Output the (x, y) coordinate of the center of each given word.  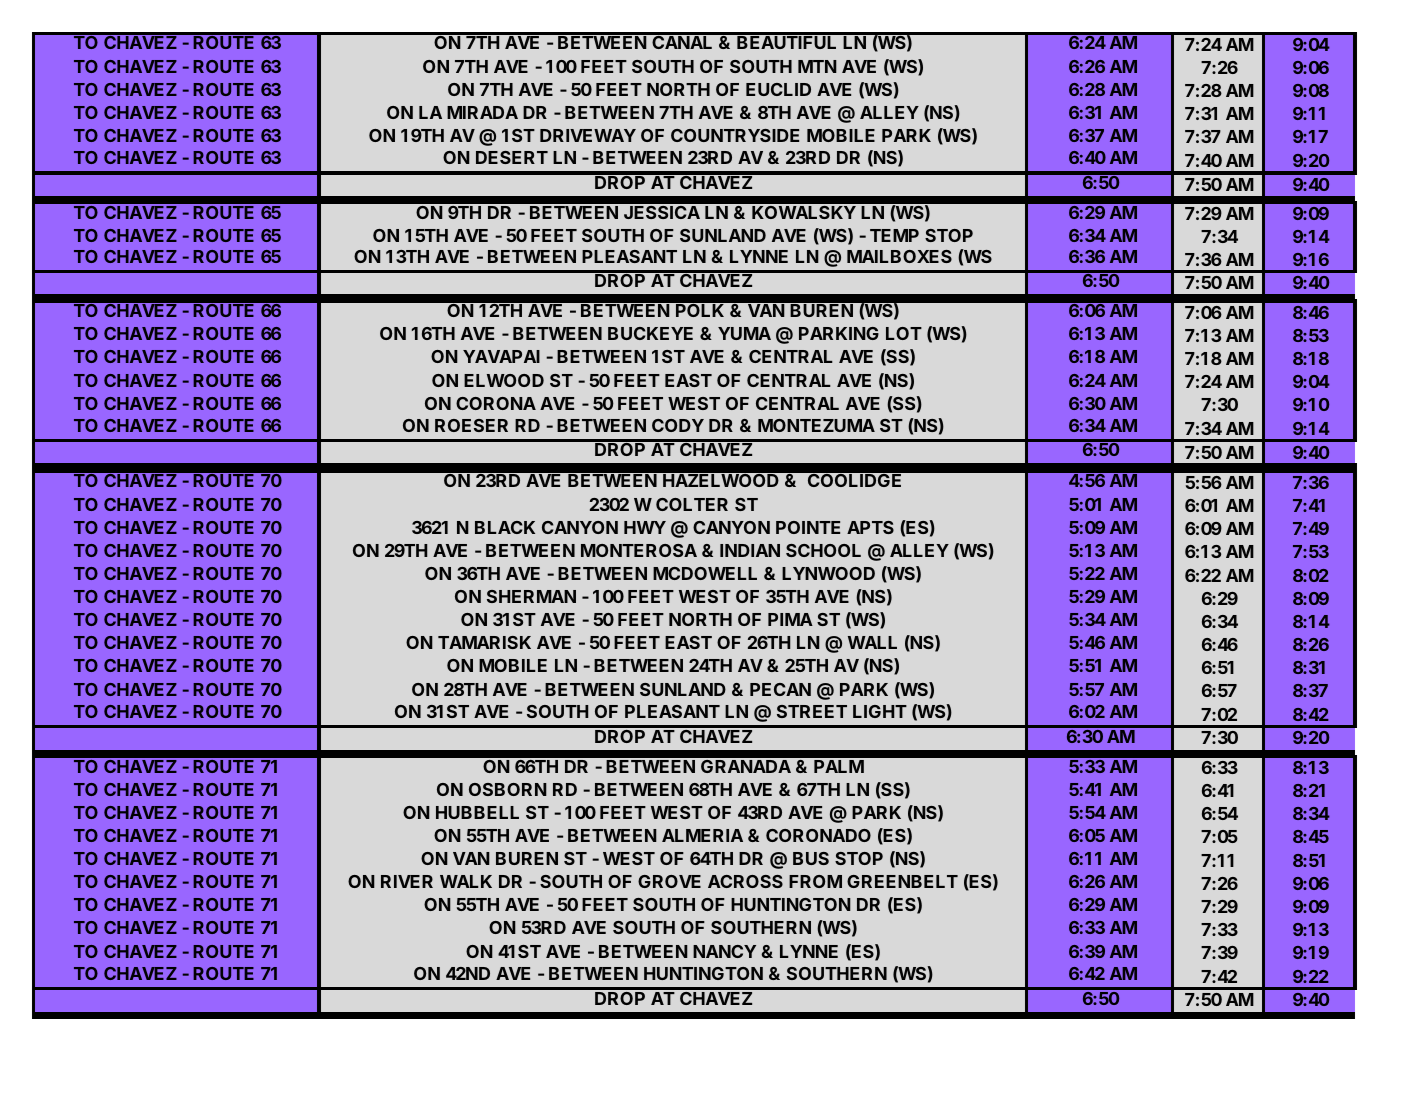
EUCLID (778, 89)
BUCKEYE (650, 333)
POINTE (808, 527)
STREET (812, 711)
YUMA (744, 333)
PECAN (780, 689)
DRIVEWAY (588, 135)
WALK (466, 881)
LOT (904, 333)
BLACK (505, 527)
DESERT (512, 157)
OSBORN (508, 789)
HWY (645, 527)
